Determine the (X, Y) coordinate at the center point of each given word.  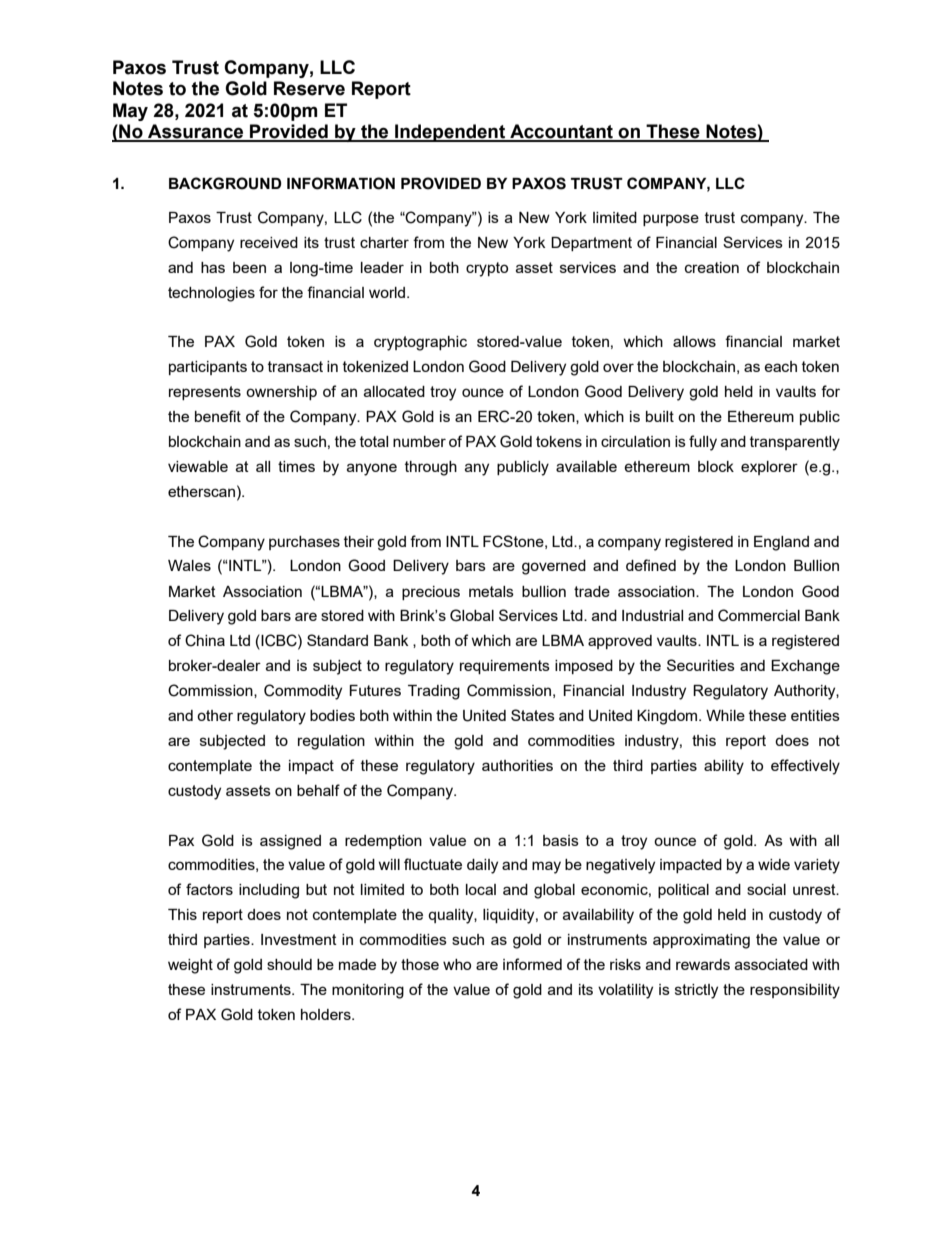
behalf (318, 790)
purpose (671, 220)
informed (532, 964)
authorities (517, 765)
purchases (304, 543)
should (289, 964)
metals (491, 591)
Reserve (309, 88)
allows (694, 341)
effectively (805, 767)
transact (295, 366)
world (388, 292)
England (781, 543)
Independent (450, 133)
